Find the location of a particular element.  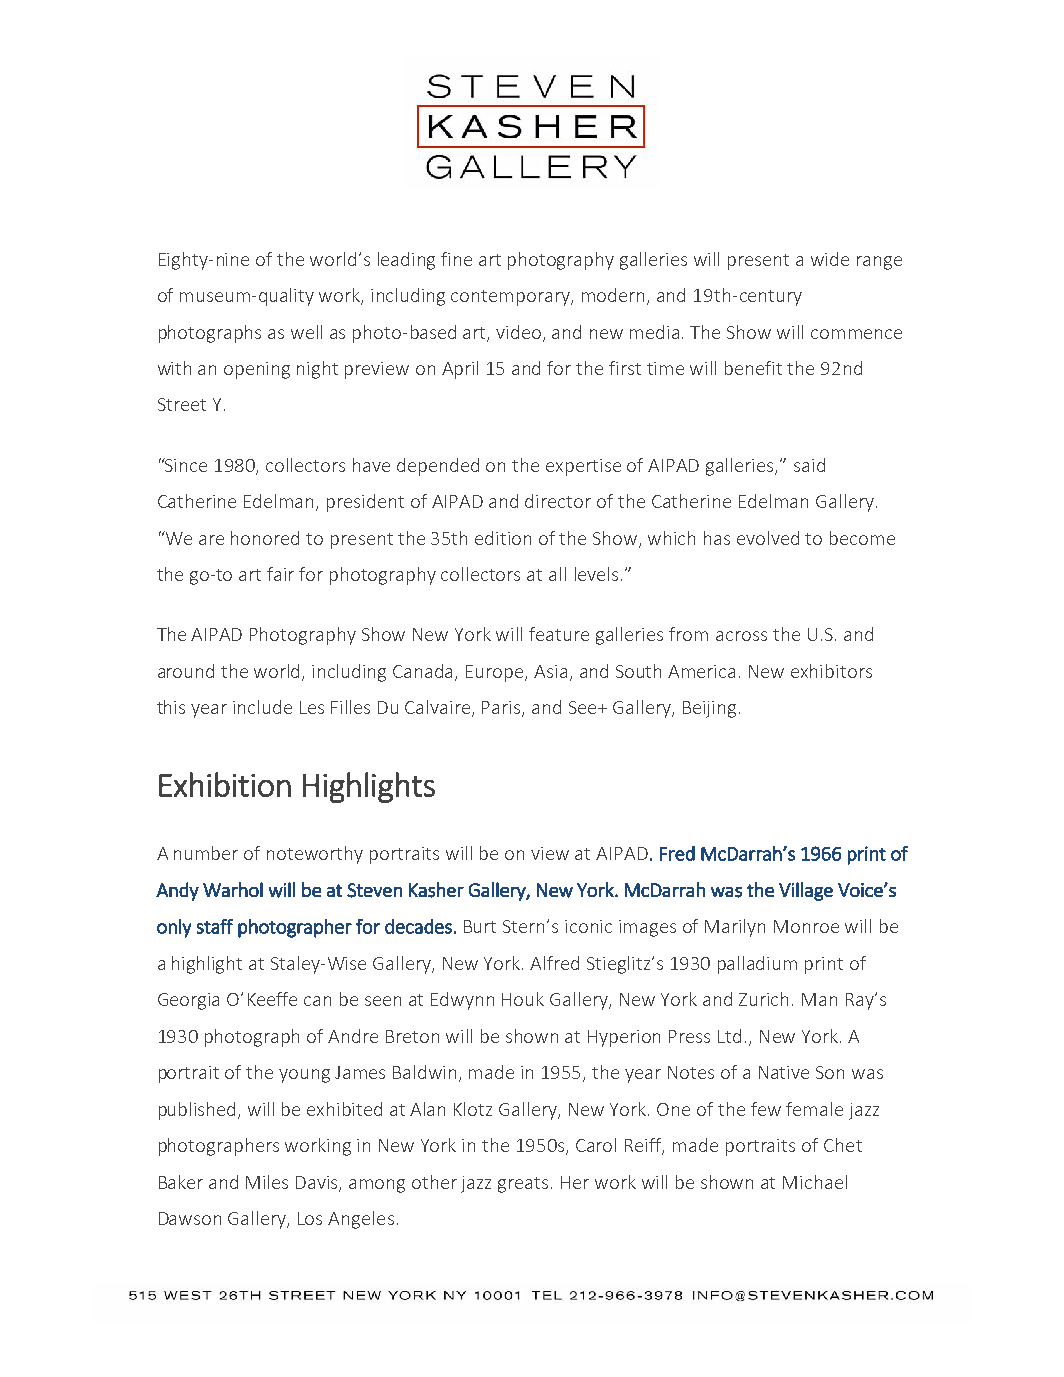

Beijing is located at coordinates (709, 709).
